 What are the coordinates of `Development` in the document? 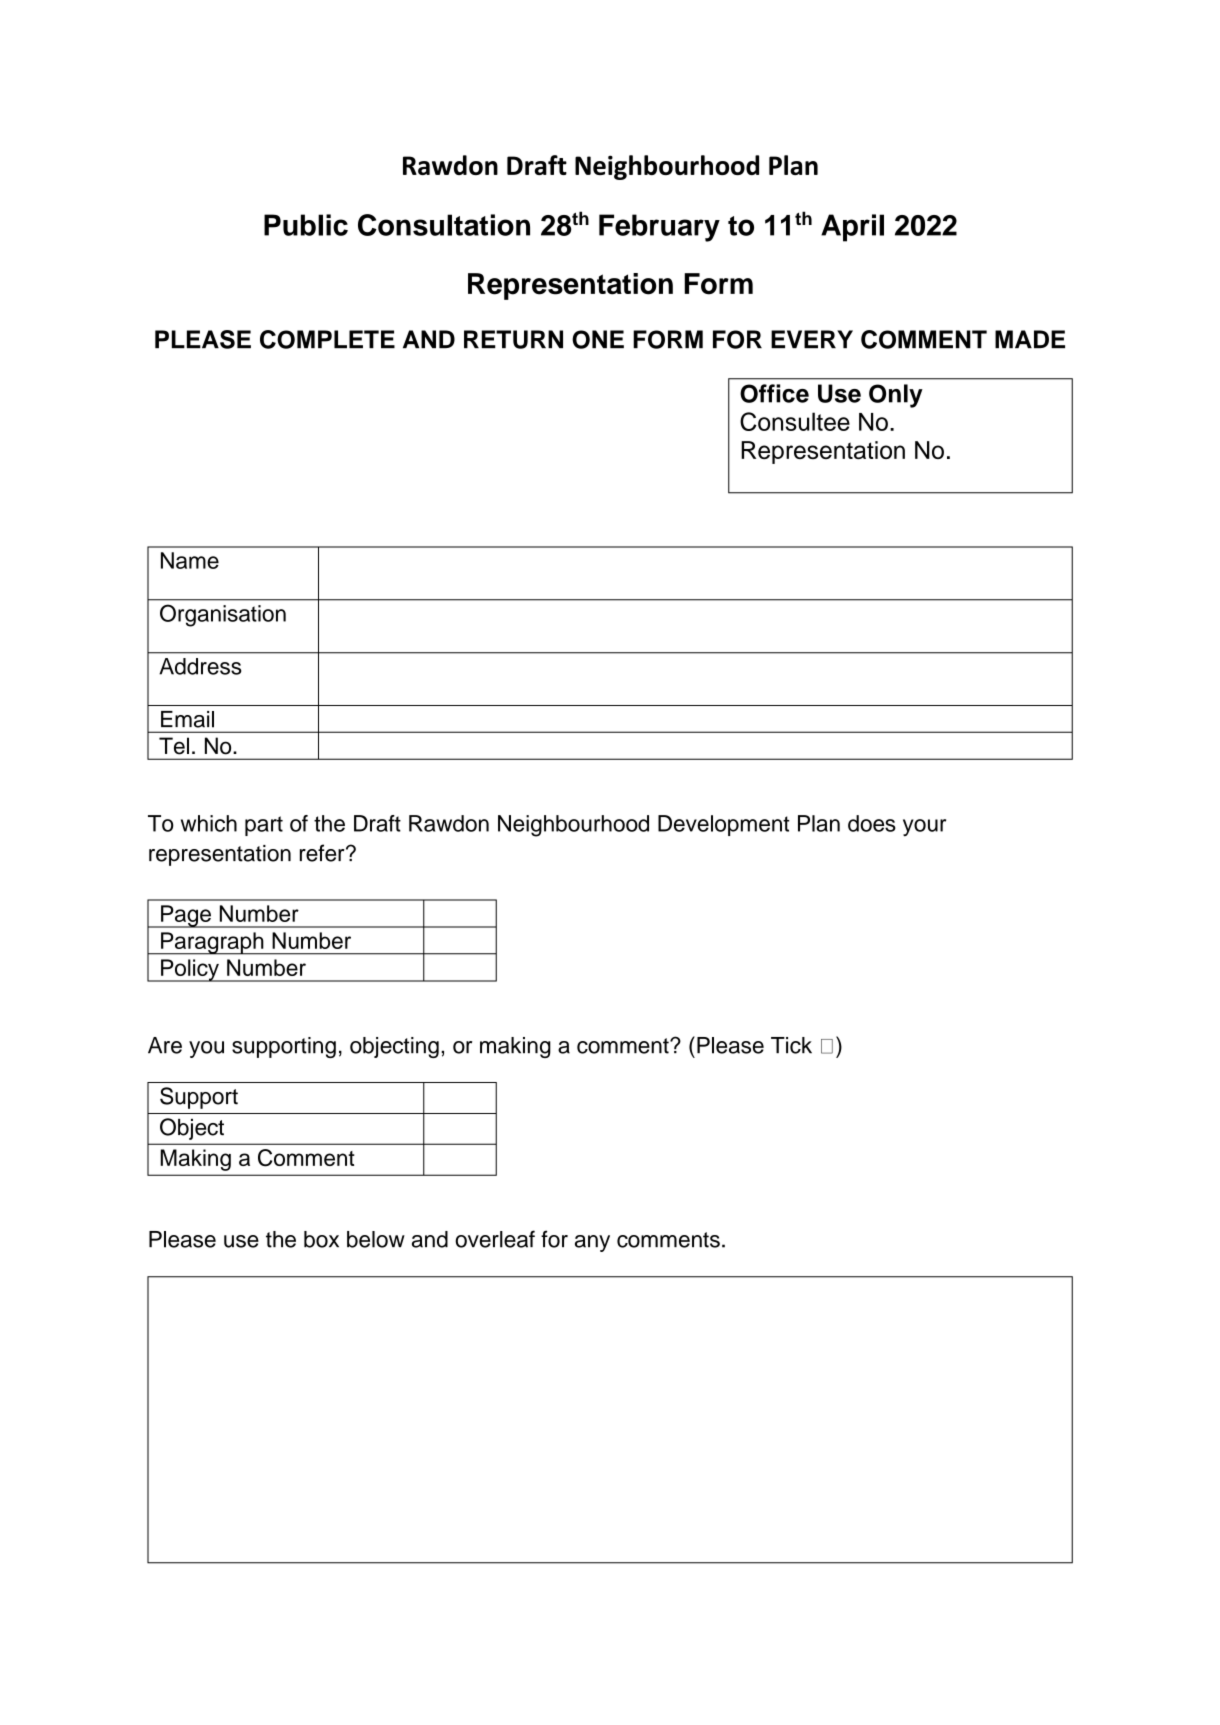 It's located at (724, 825).
